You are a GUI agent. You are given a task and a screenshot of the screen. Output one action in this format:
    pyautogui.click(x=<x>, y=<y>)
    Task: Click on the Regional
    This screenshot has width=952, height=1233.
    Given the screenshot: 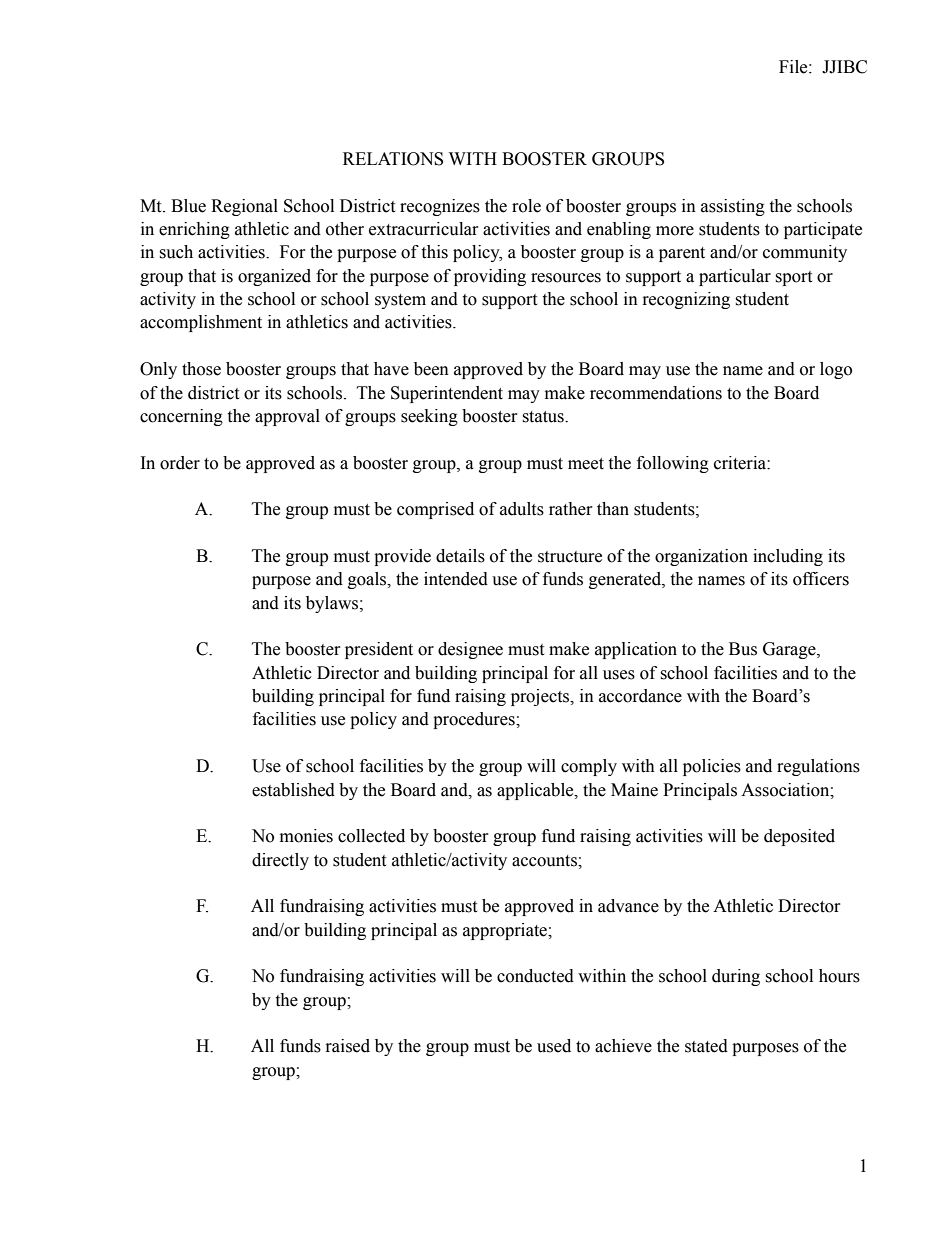 What is the action you would take?
    pyautogui.click(x=244, y=207)
